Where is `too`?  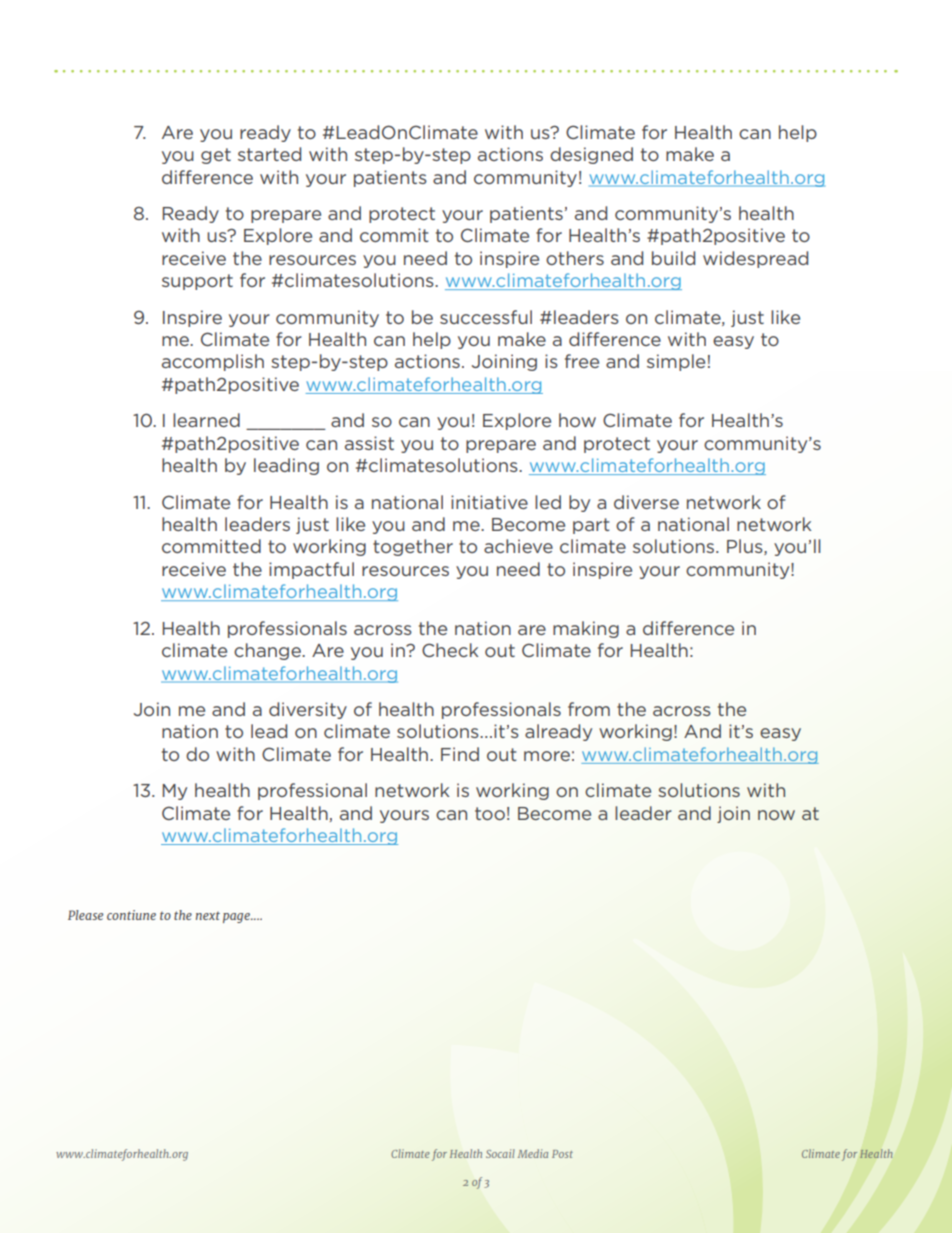
too is located at coordinates (490, 813).
